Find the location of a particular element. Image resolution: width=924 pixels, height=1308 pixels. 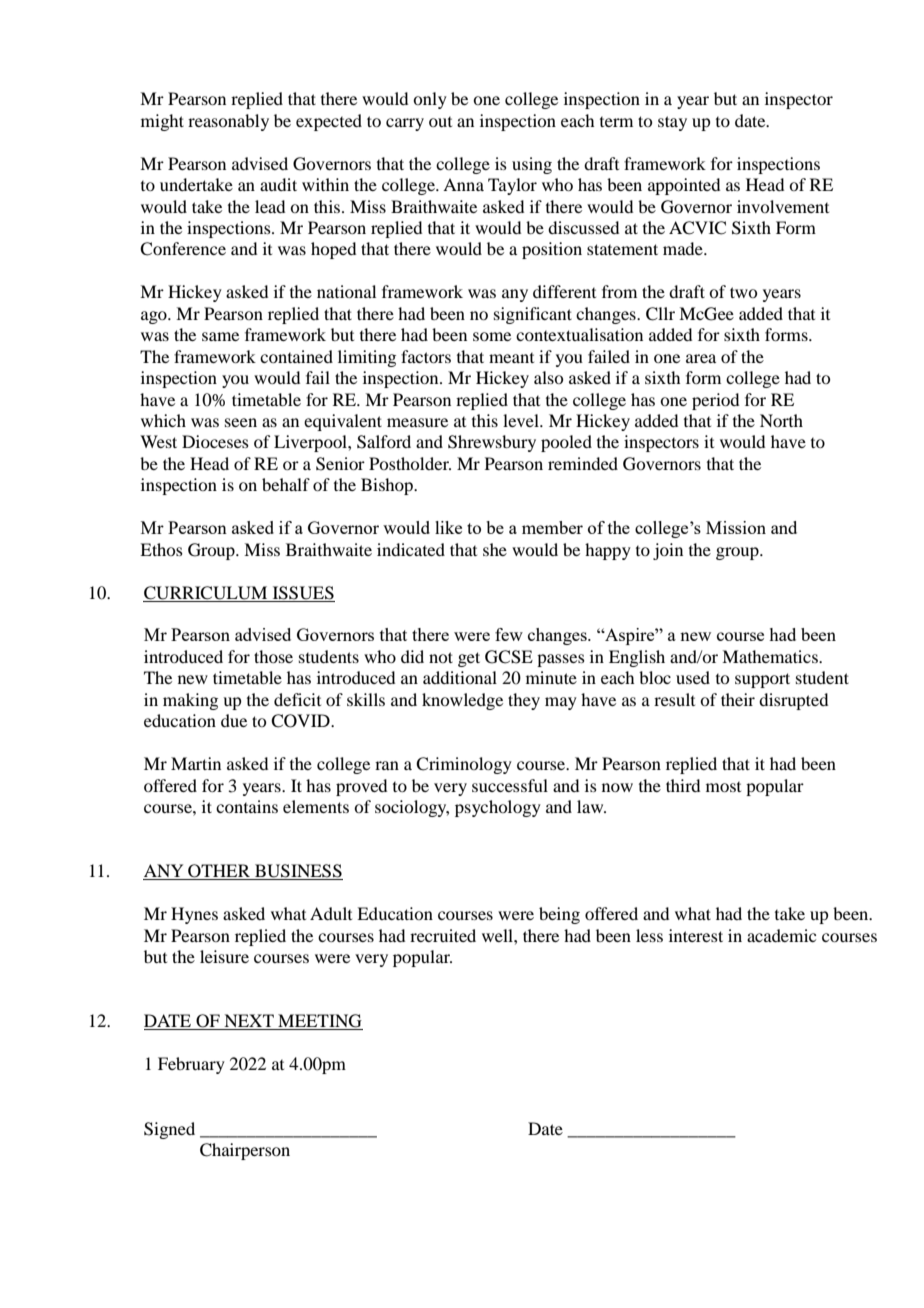

stay is located at coordinates (672, 123).
